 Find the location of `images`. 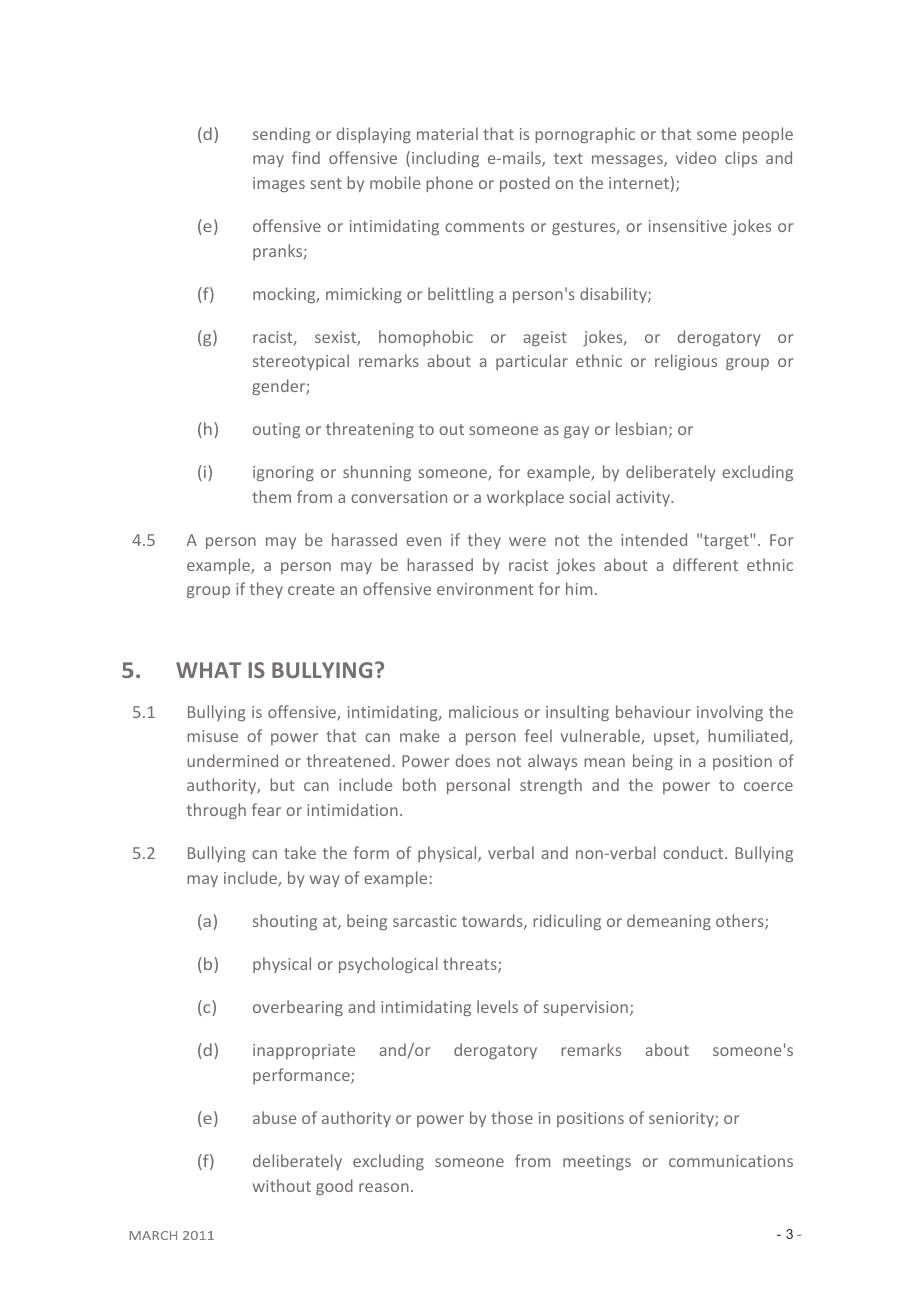

images is located at coordinates (279, 184).
